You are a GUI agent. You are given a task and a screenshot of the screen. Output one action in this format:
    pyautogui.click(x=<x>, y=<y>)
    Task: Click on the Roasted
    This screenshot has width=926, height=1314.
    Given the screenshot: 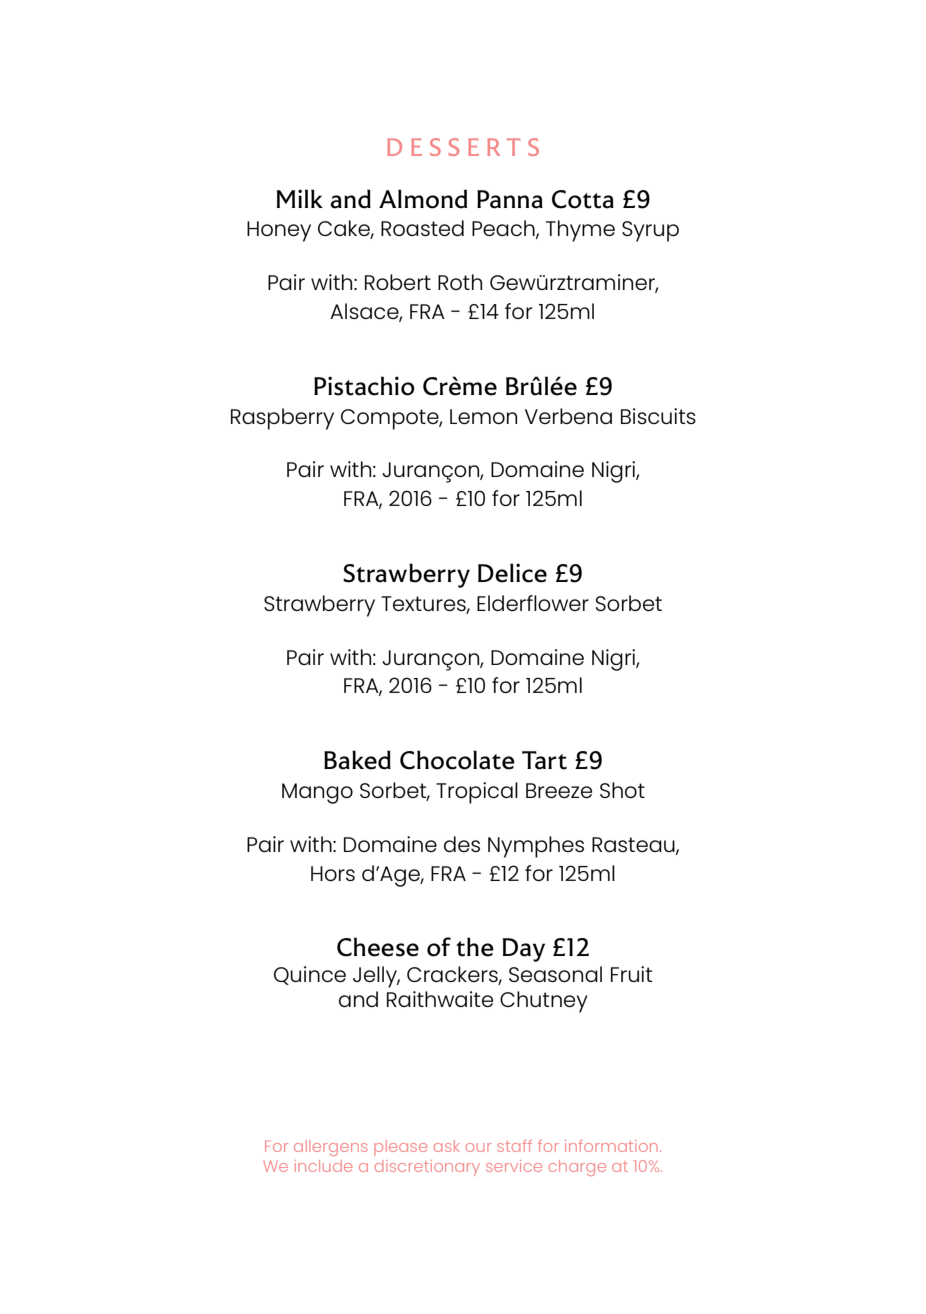 What is the action you would take?
    pyautogui.click(x=422, y=228)
